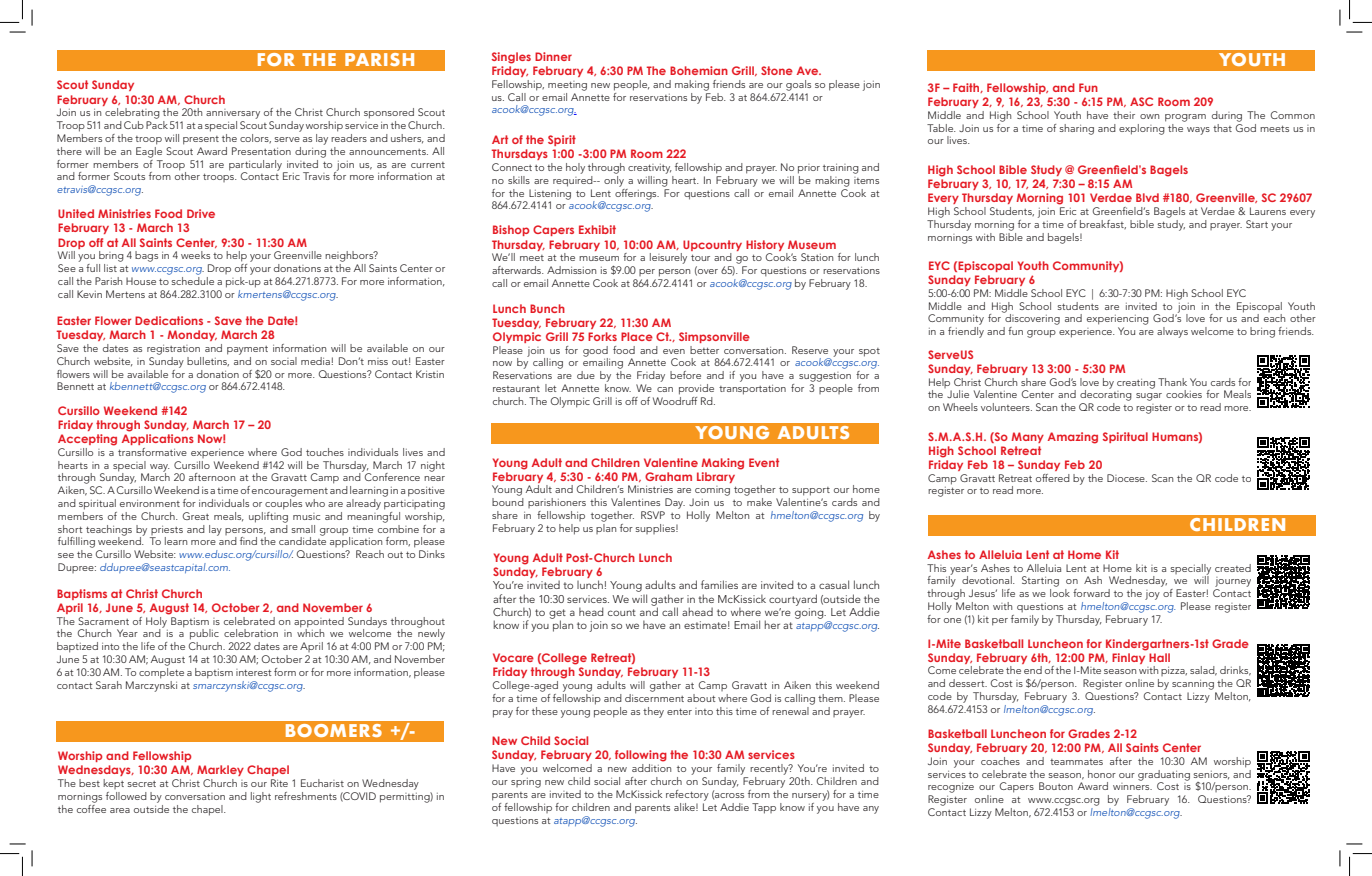  What do you see at coordinates (675, 399) in the document?
I see `Woodruff` at bounding box center [675, 399].
